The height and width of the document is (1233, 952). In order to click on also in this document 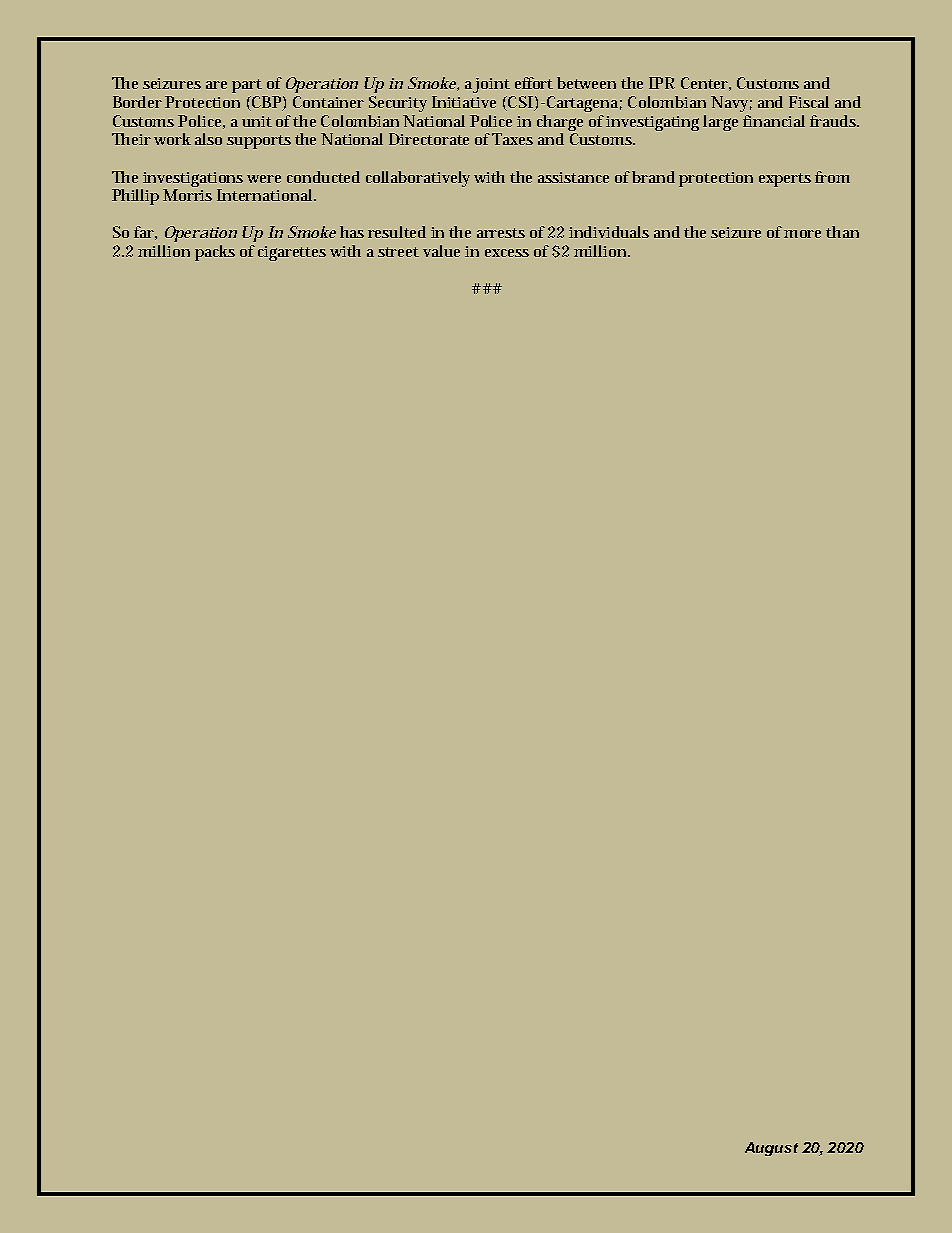, I will do `click(208, 139)`.
